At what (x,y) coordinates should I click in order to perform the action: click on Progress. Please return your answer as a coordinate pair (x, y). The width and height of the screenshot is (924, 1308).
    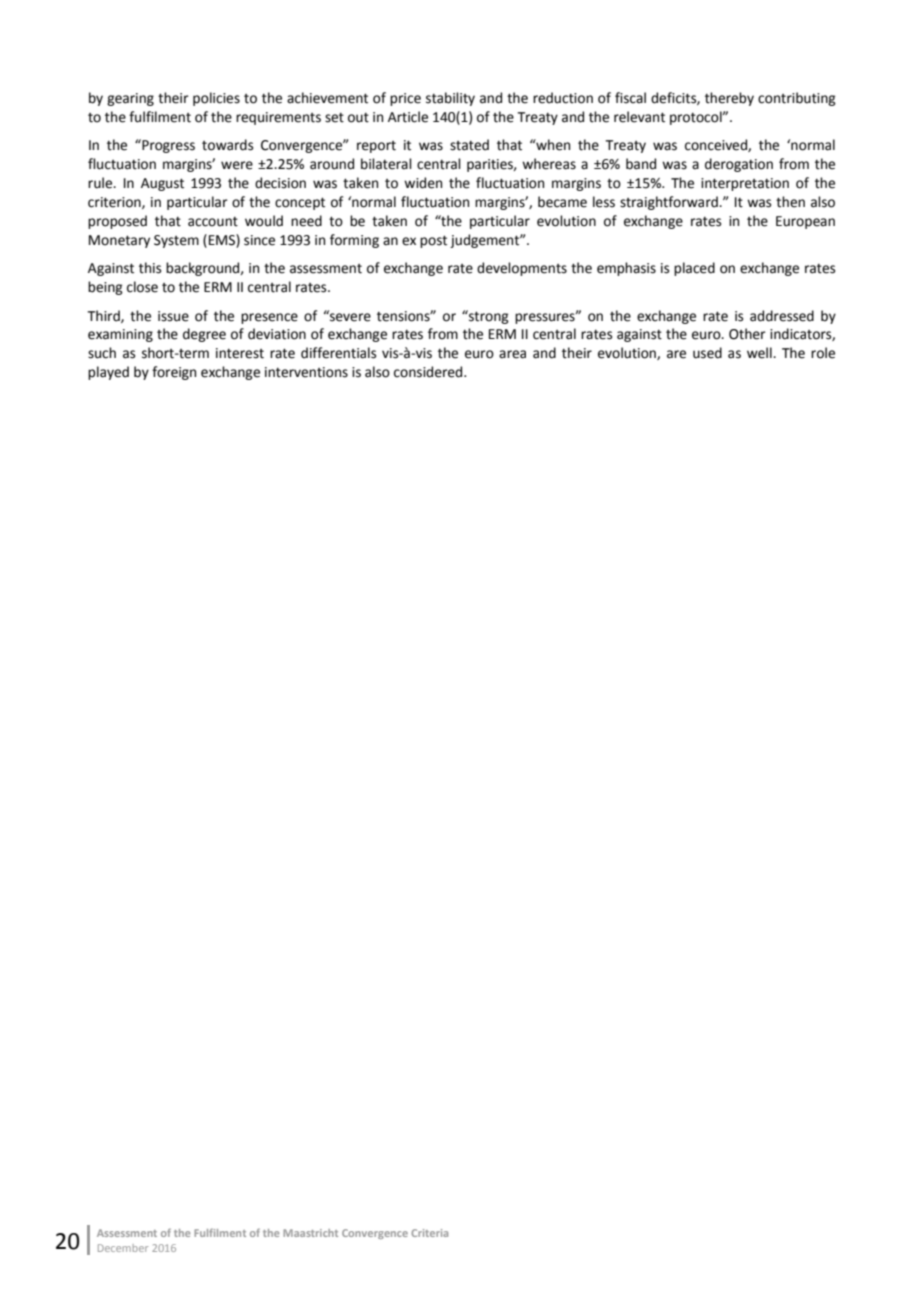
    Looking at the image, I should click on (167, 146).
